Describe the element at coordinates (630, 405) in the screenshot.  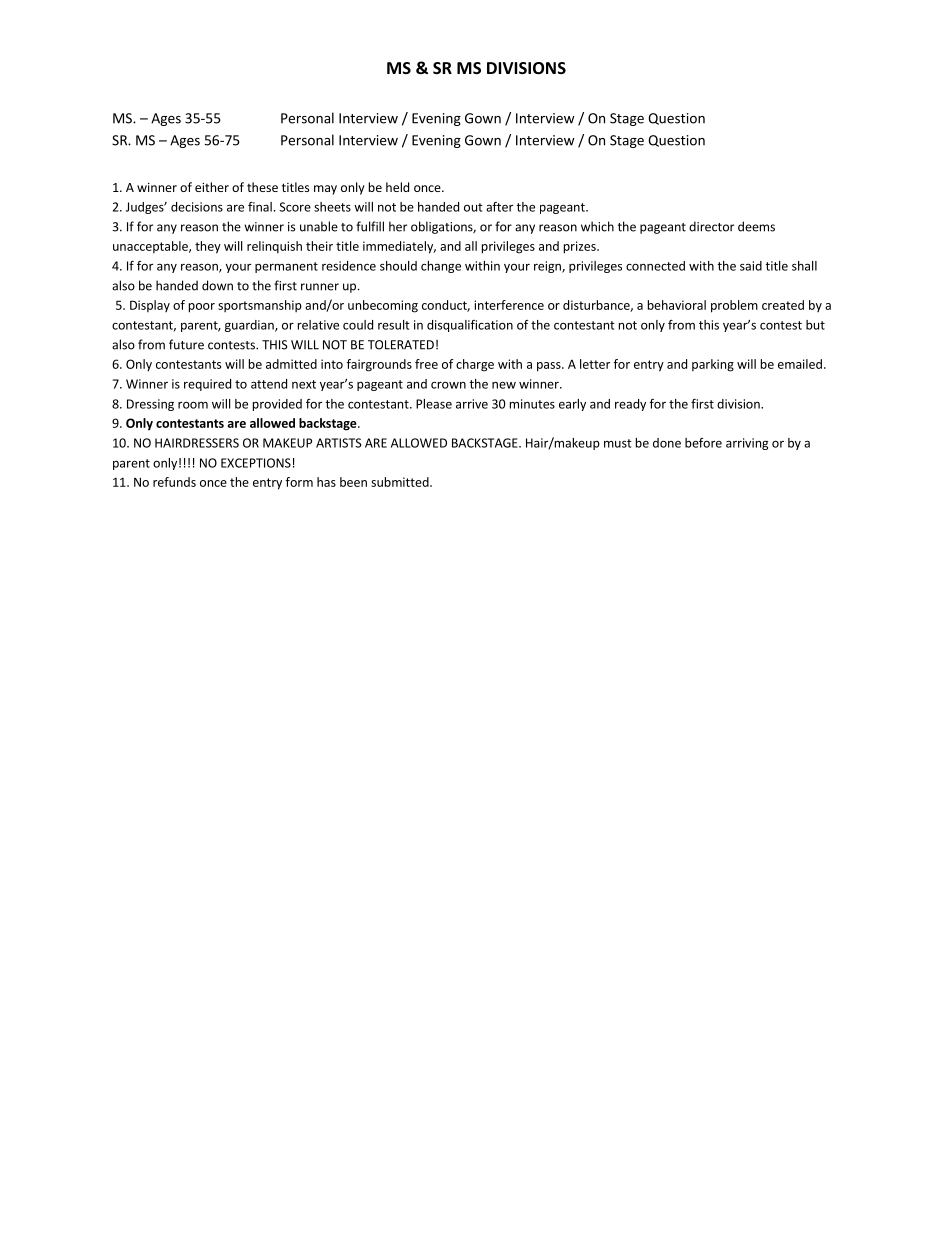
I see `ready` at that location.
